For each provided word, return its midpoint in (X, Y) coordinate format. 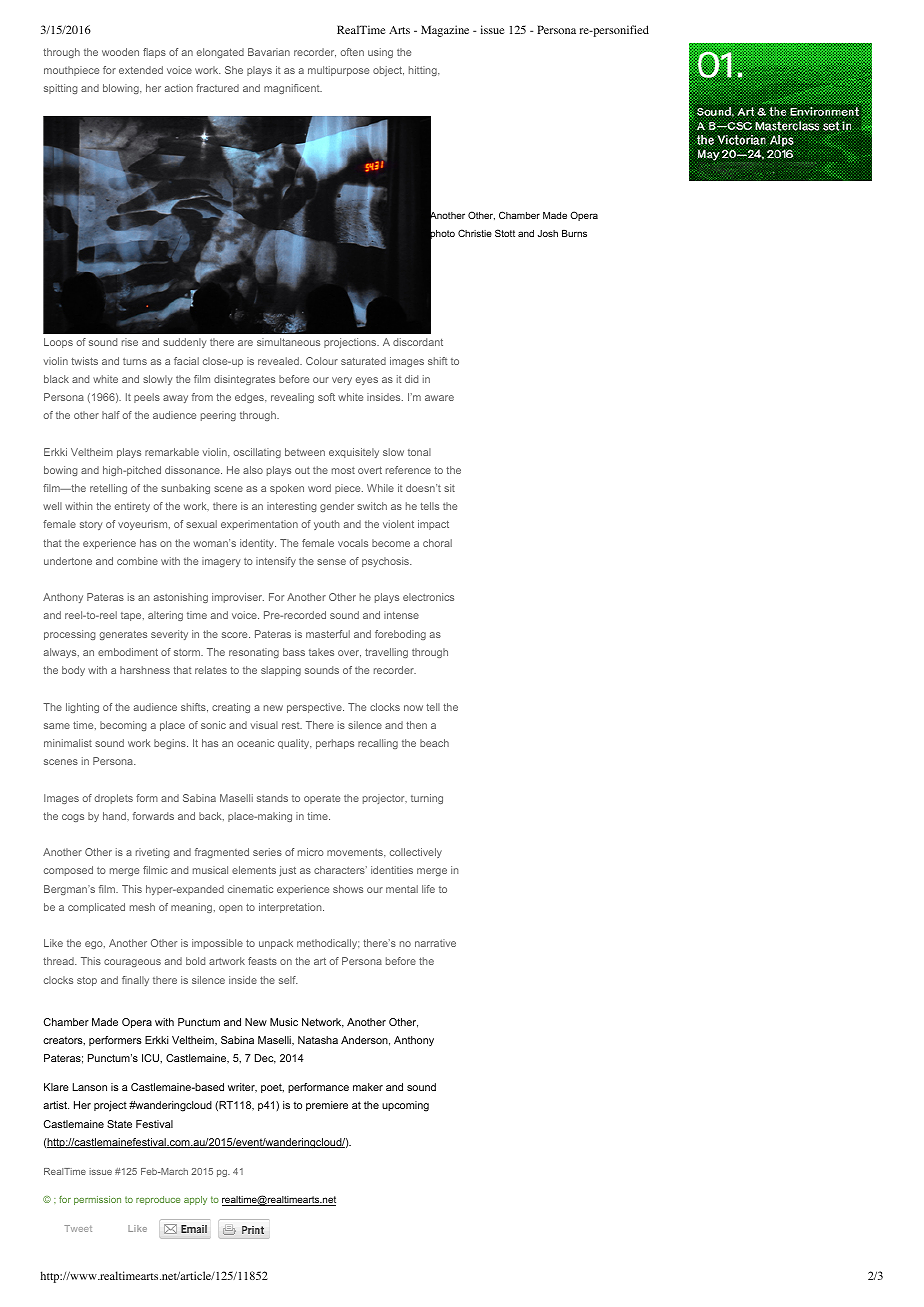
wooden (120, 52)
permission (97, 1200)
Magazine (445, 31)
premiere (327, 1106)
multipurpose (338, 71)
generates (123, 635)
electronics (428, 597)
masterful (328, 634)
